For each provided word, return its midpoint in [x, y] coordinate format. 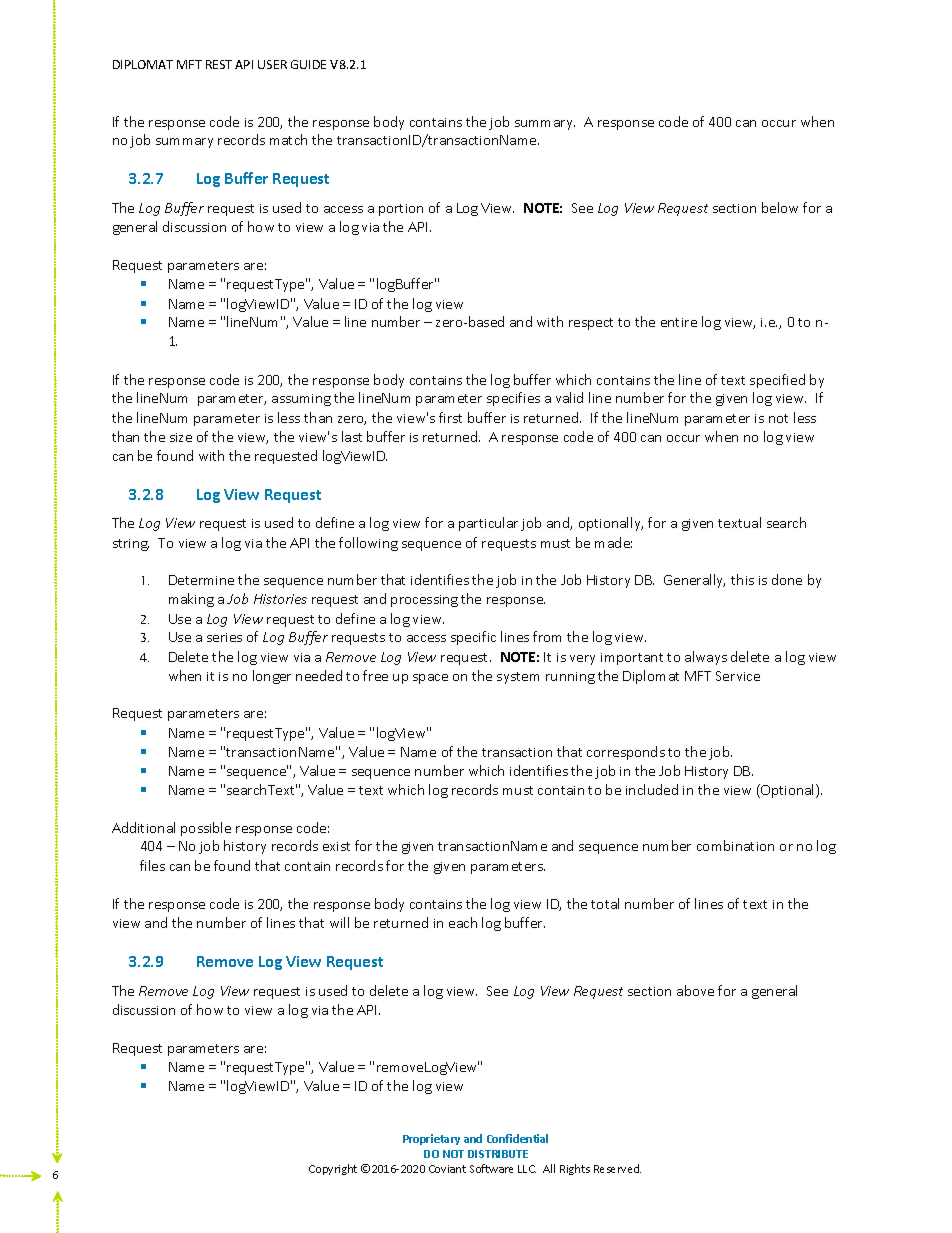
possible [206, 829]
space [430, 679]
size [181, 437]
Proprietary [431, 1139]
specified [777, 381]
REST [219, 64]
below [780, 207]
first [450, 417]
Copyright [333, 1169]
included [652, 789]
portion [401, 210]
